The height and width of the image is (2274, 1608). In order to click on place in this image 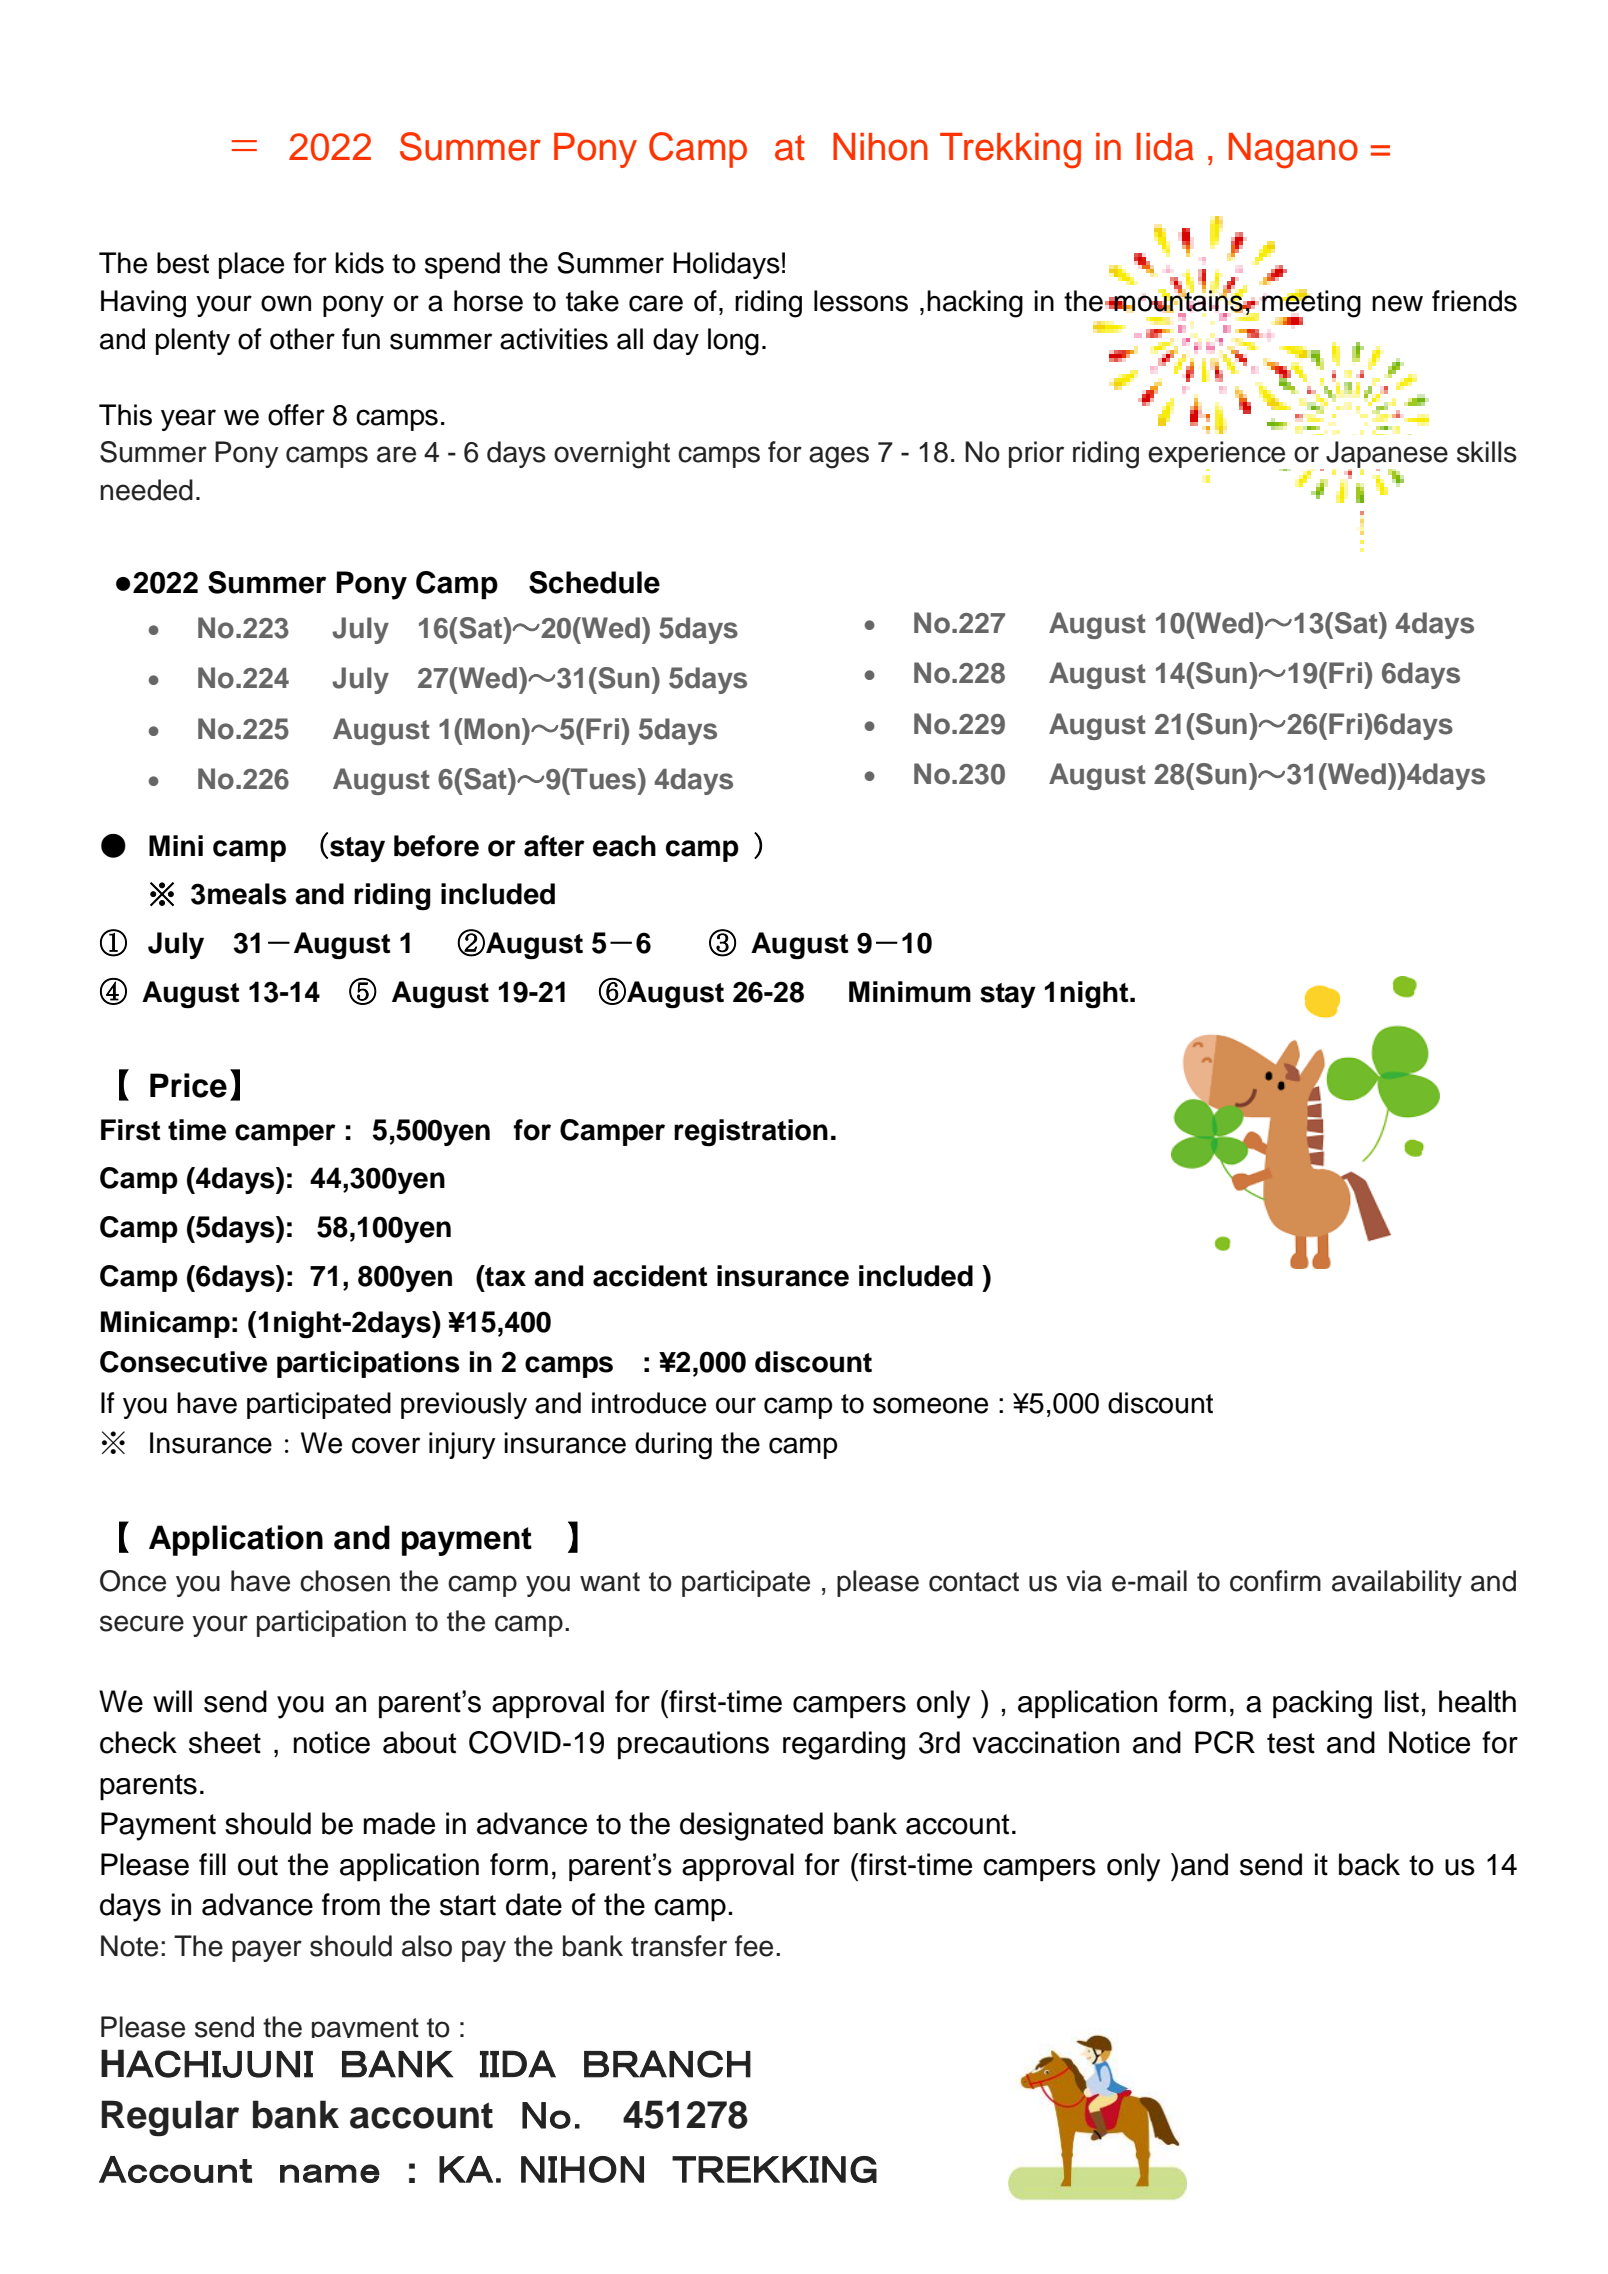, I will do `click(251, 265)`.
